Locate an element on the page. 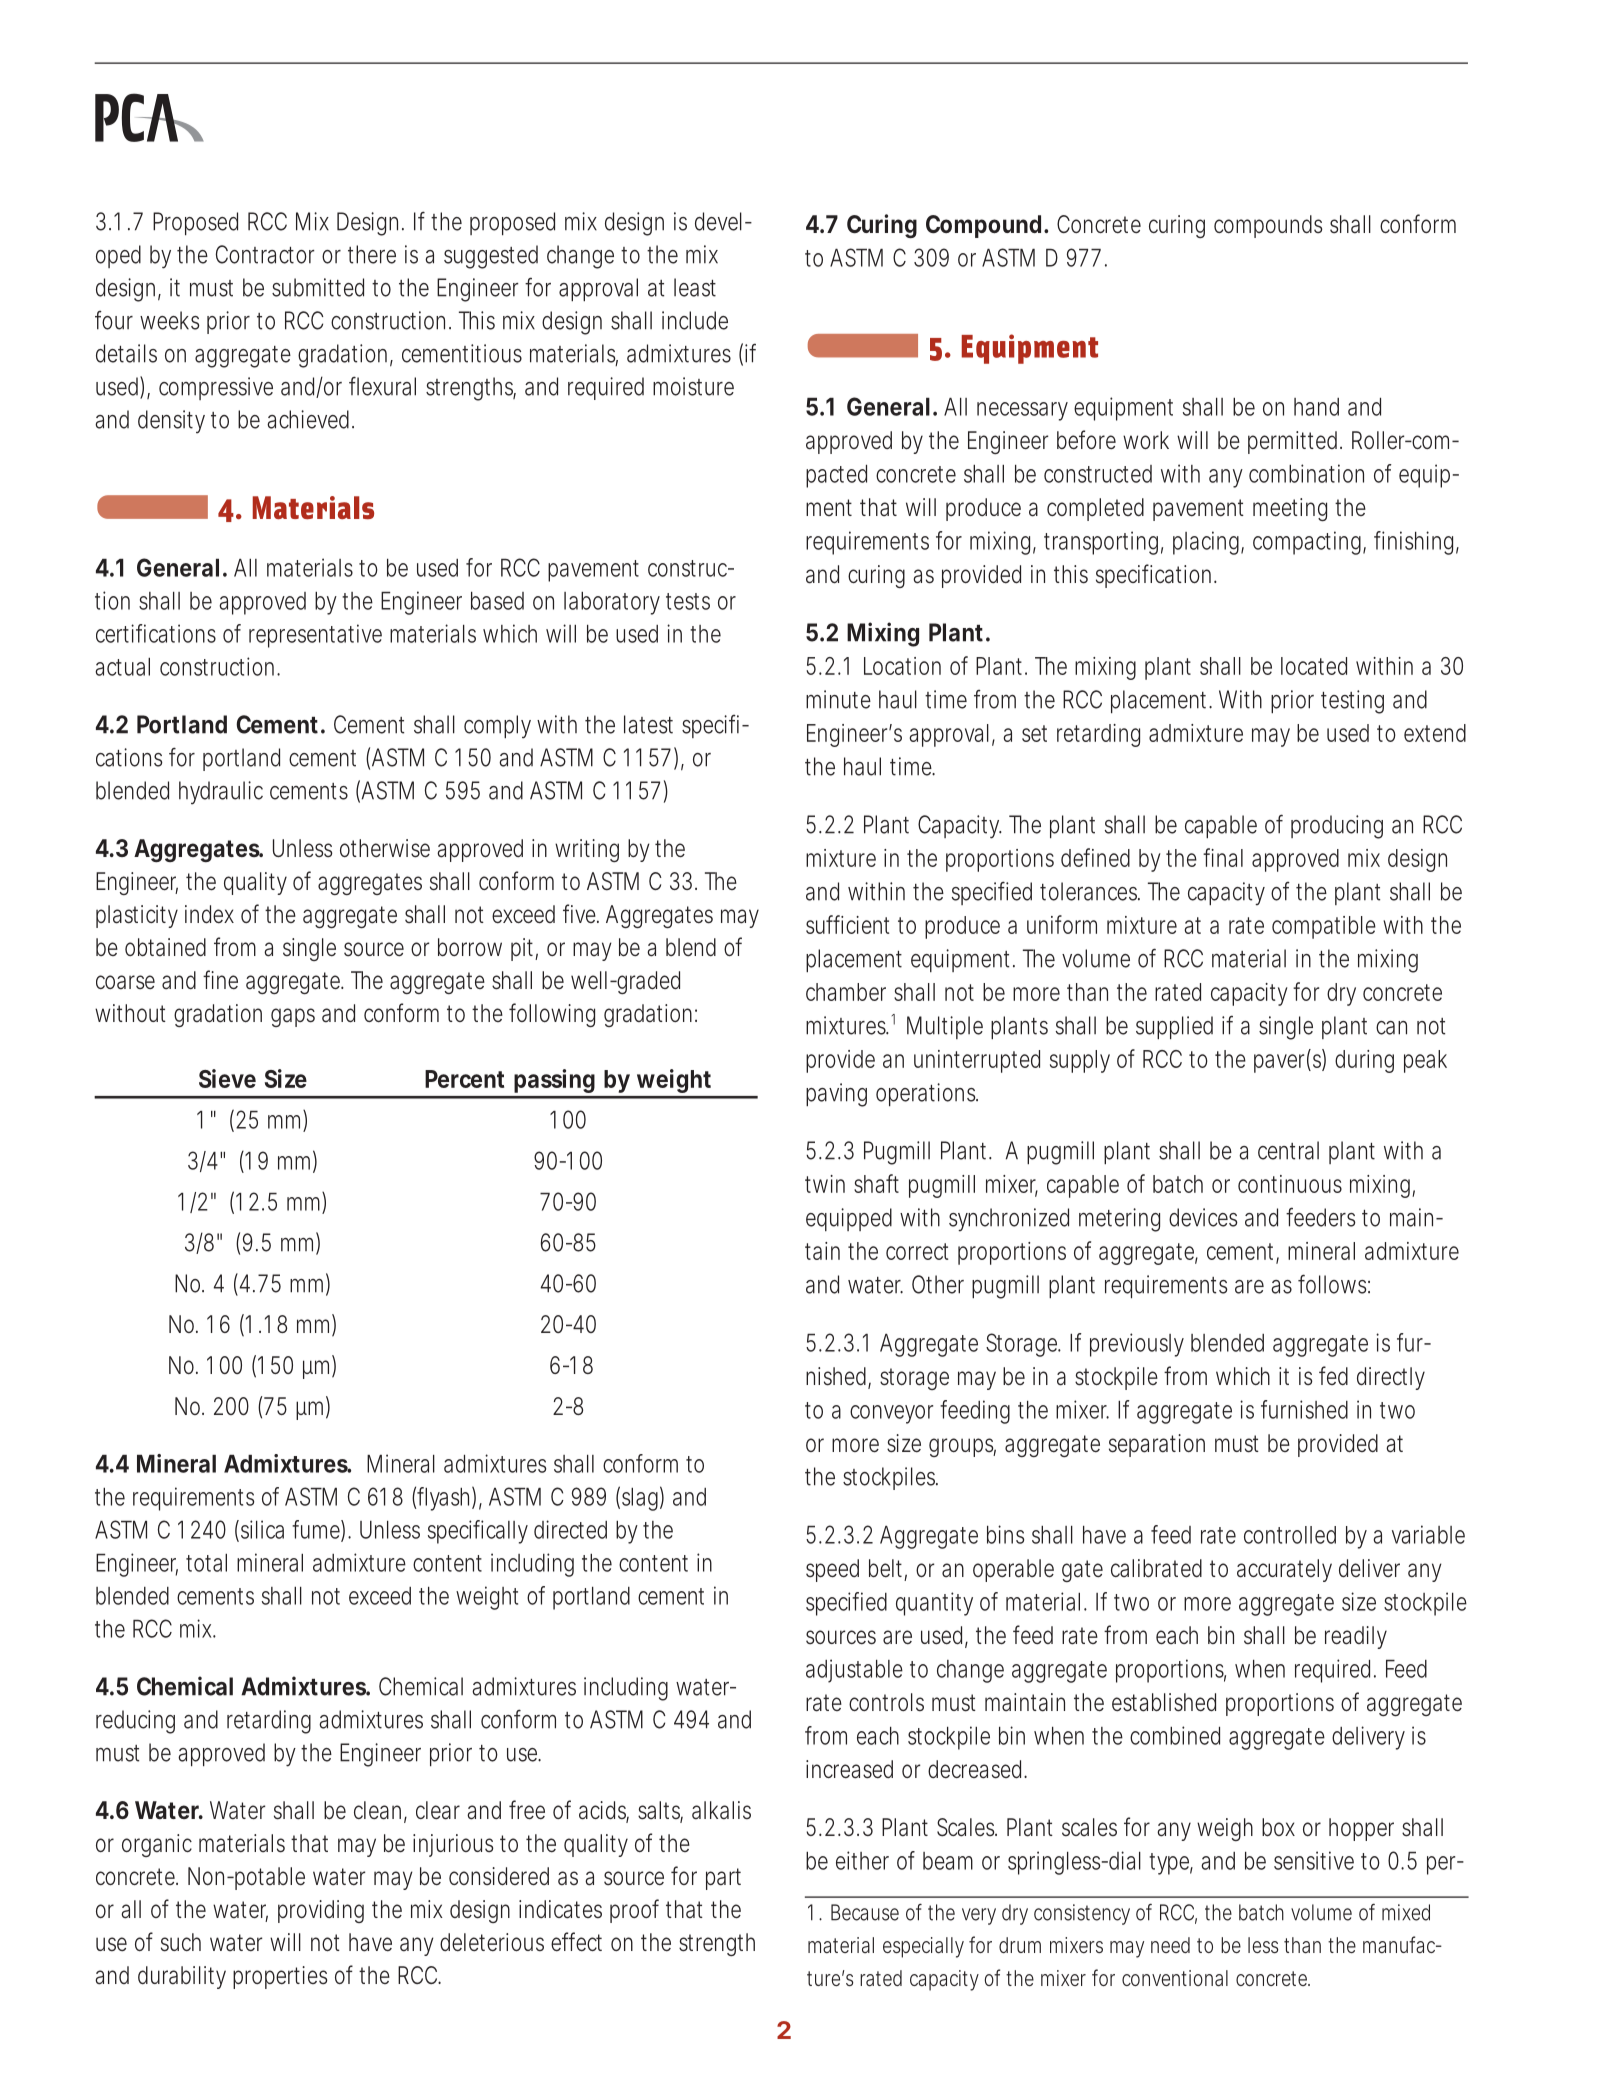 This page has width=1610, height=2084. submitted is located at coordinates (318, 287).
